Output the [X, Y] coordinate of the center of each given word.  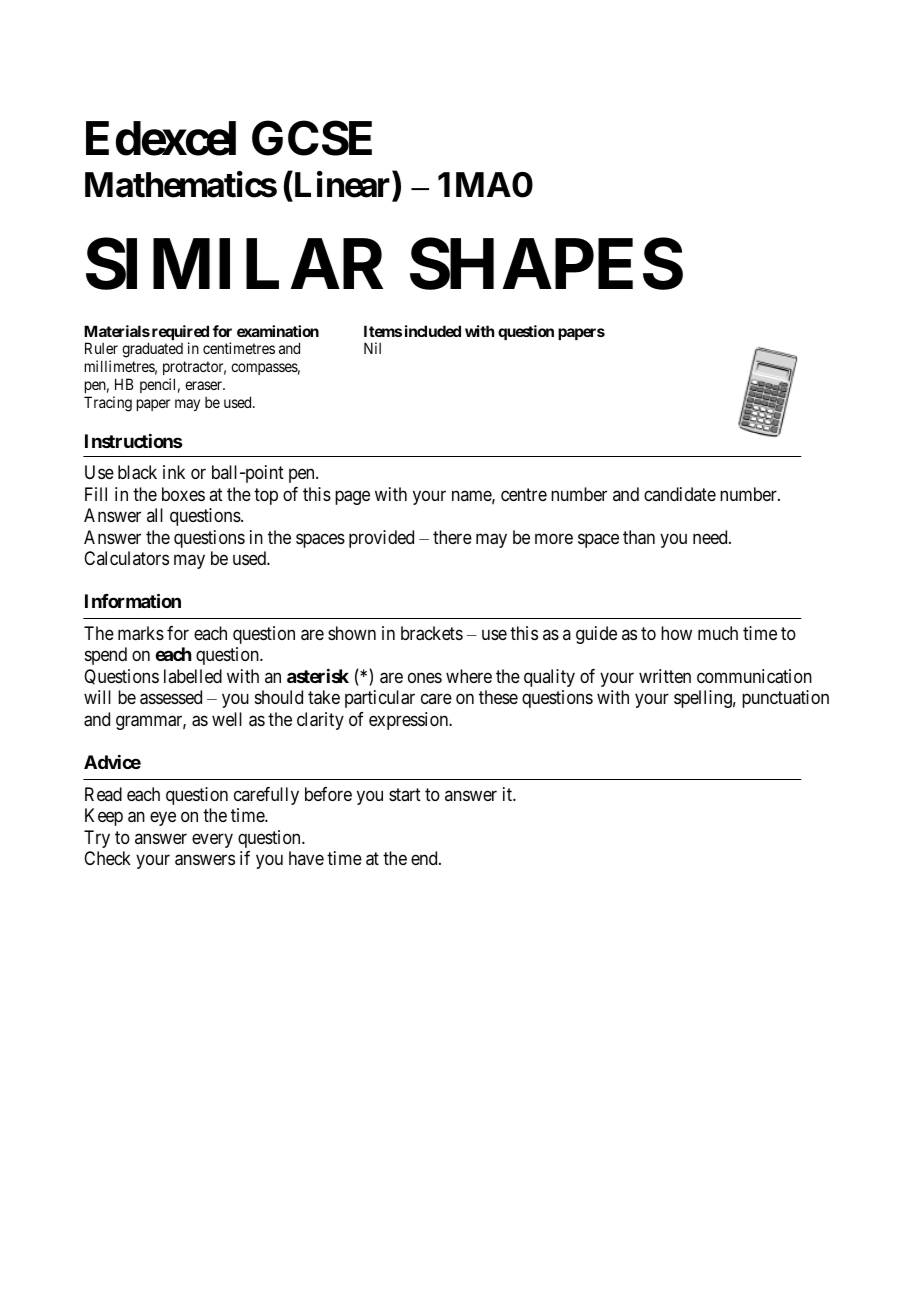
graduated [152, 350]
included [433, 331]
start [405, 794]
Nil [372, 348]
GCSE [312, 138]
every [212, 840]
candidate [680, 494]
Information [133, 601]
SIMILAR [234, 264]
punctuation [785, 699]
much [718, 633]
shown [352, 633]
